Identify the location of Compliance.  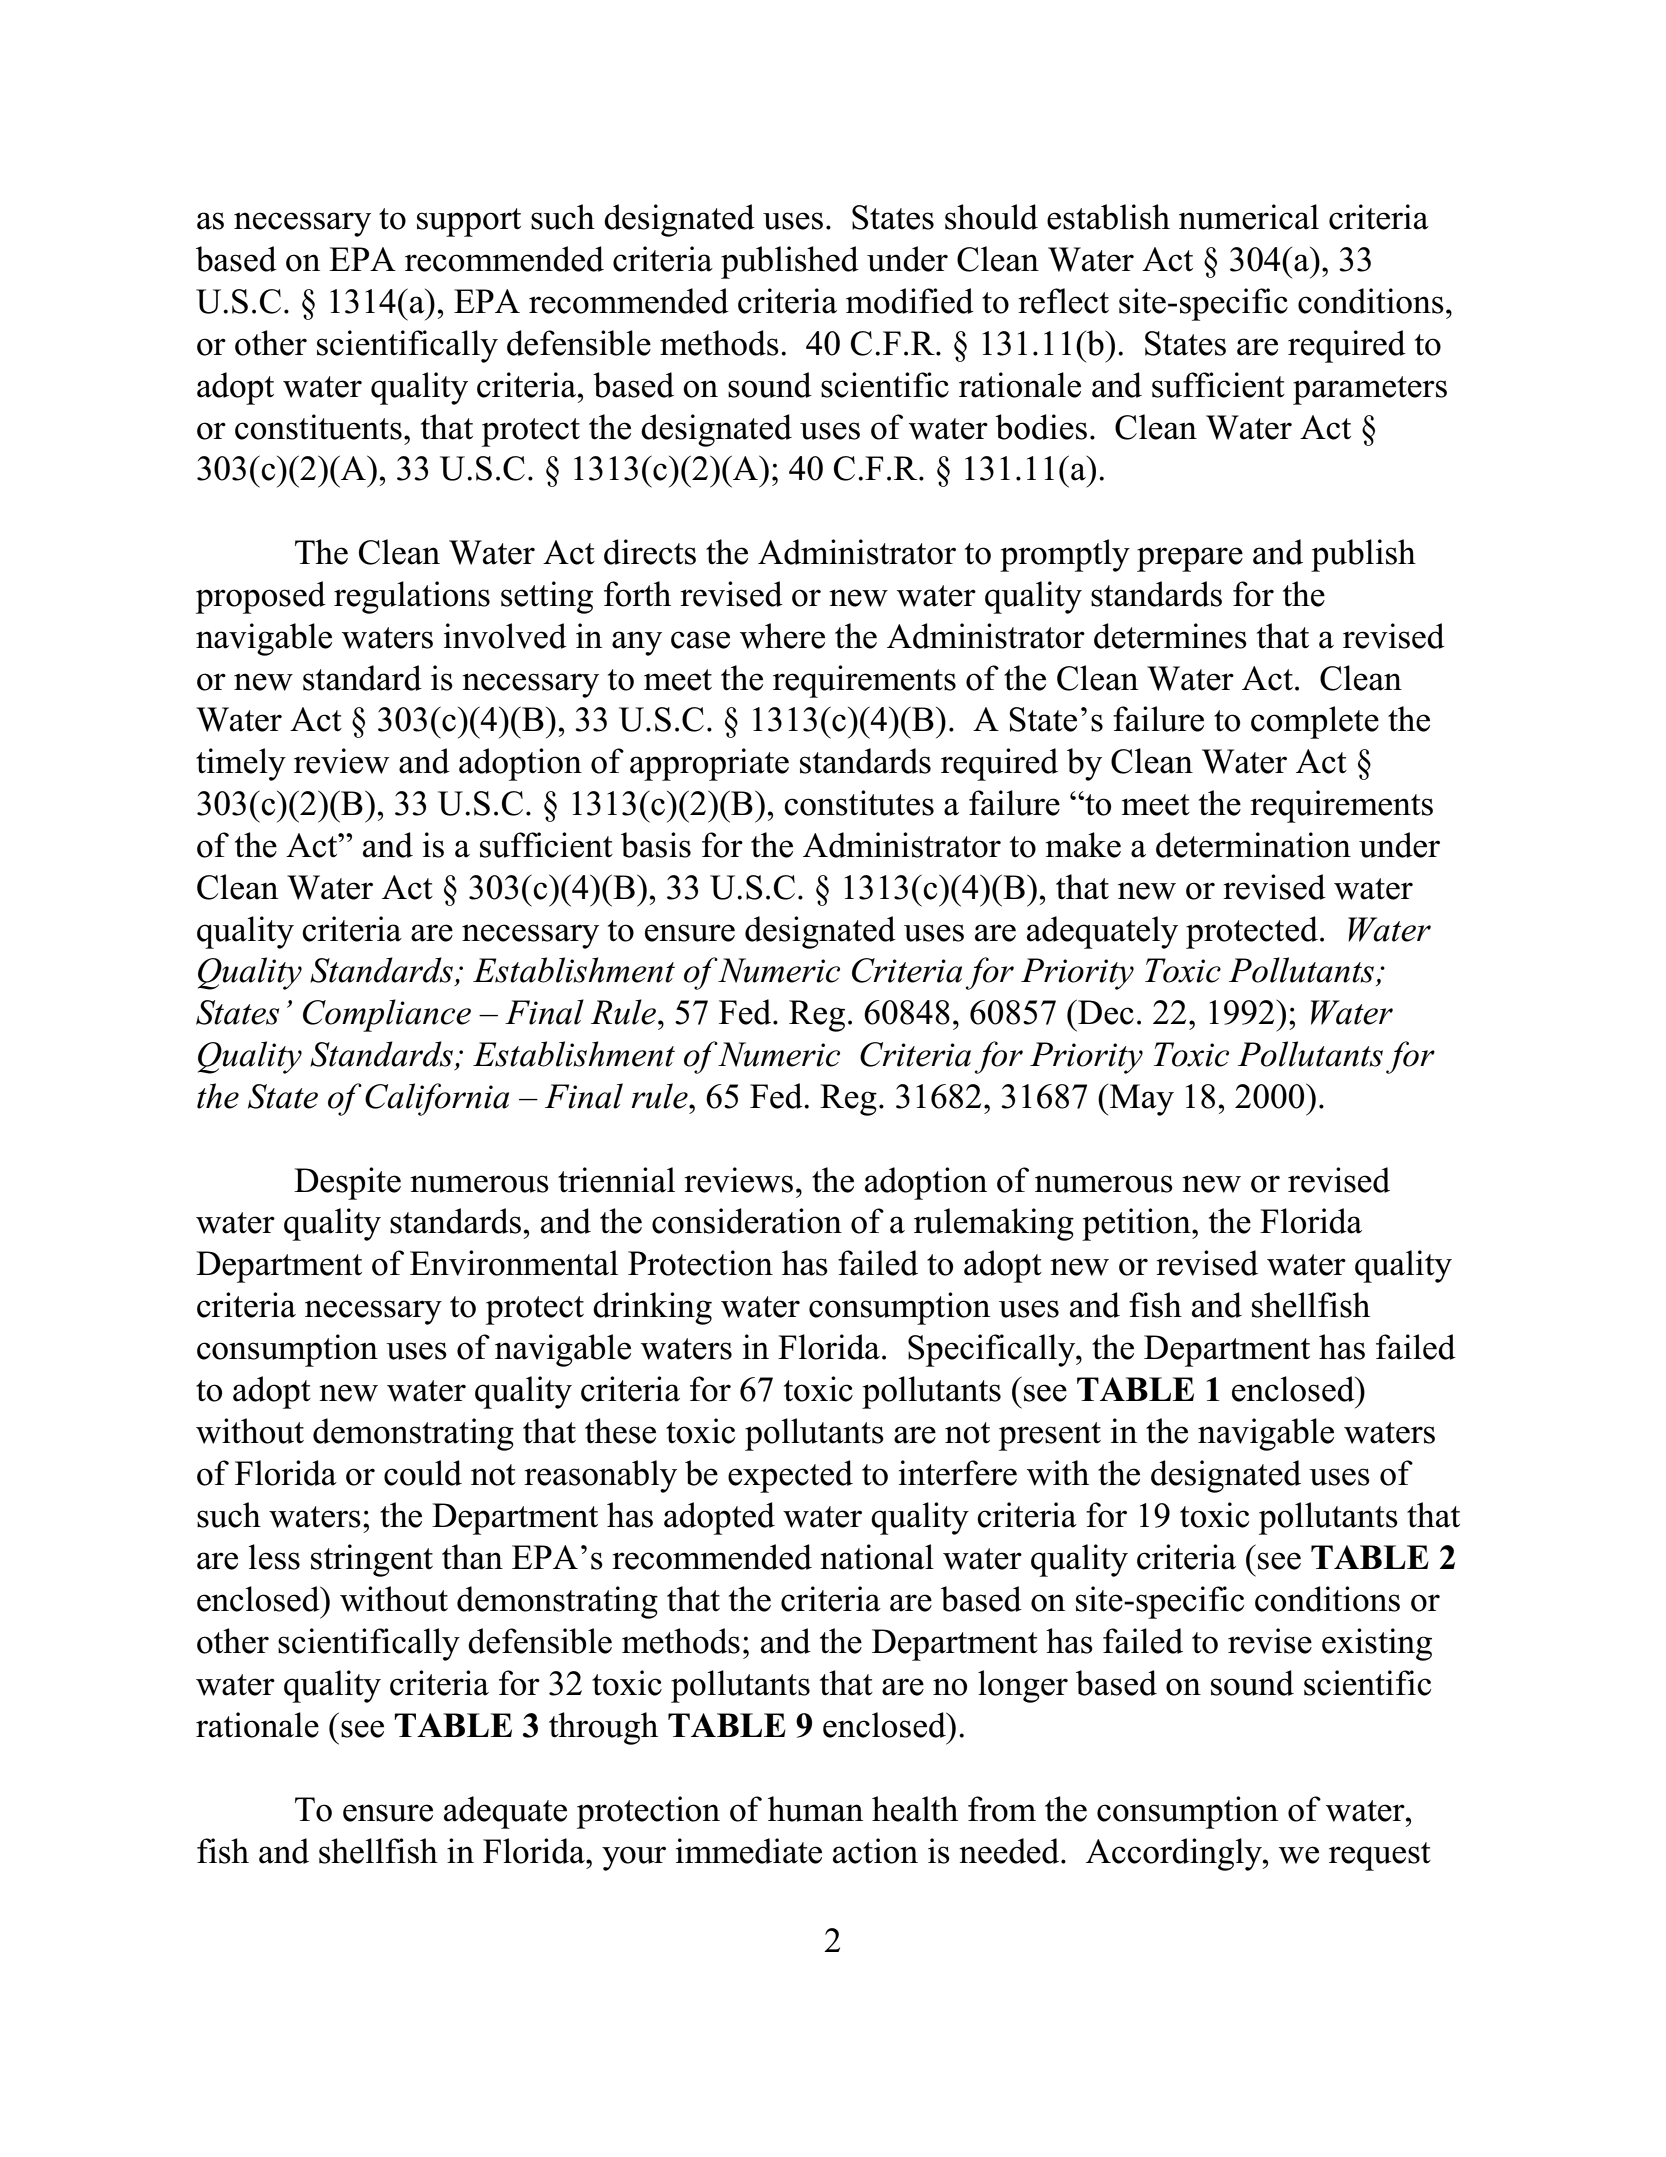
(387, 1015).
